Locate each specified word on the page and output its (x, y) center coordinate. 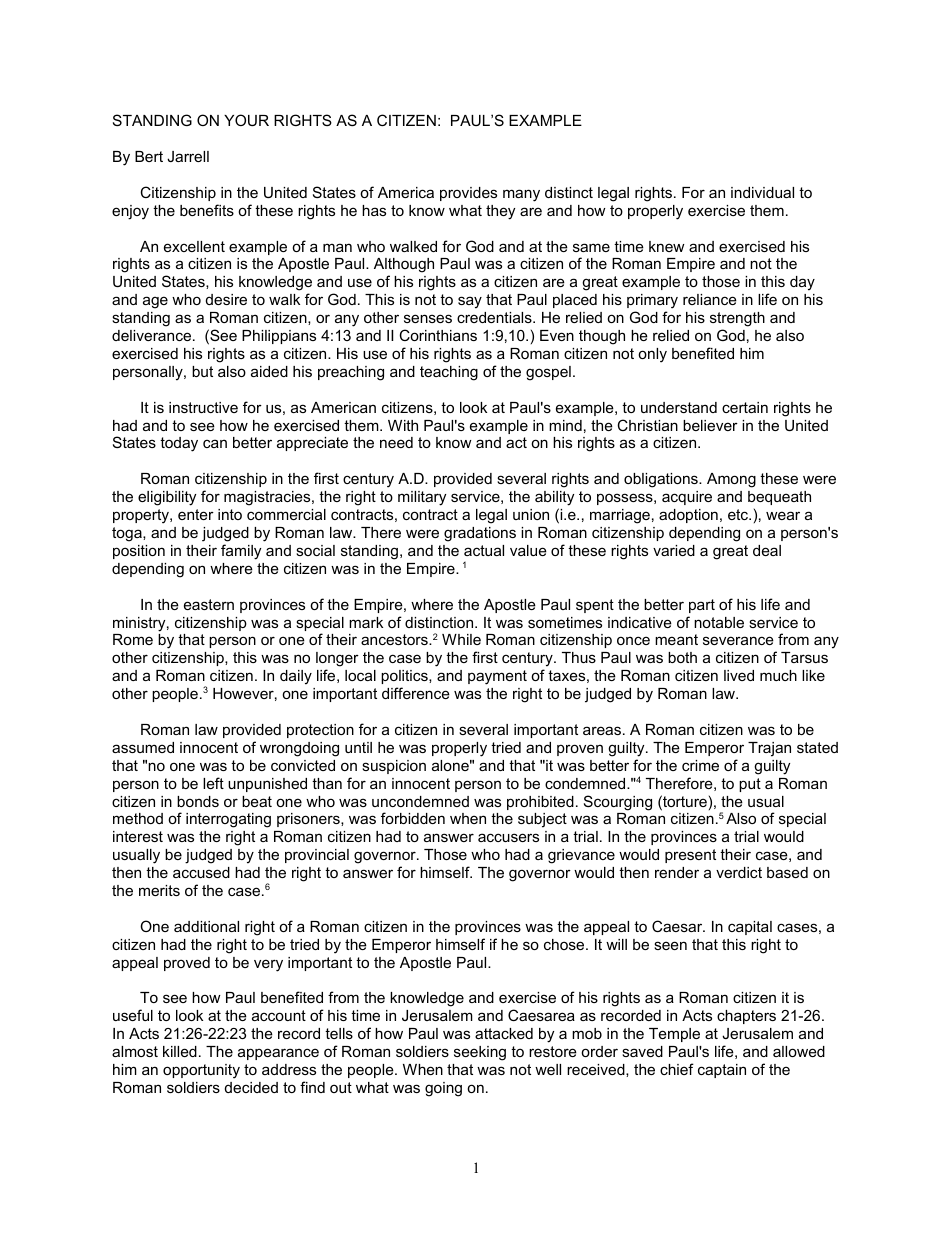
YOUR (246, 120)
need (396, 442)
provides (468, 194)
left (213, 783)
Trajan (769, 749)
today (179, 444)
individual (762, 192)
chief (677, 1069)
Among (731, 480)
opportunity (201, 1071)
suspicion (394, 767)
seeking (480, 1053)
